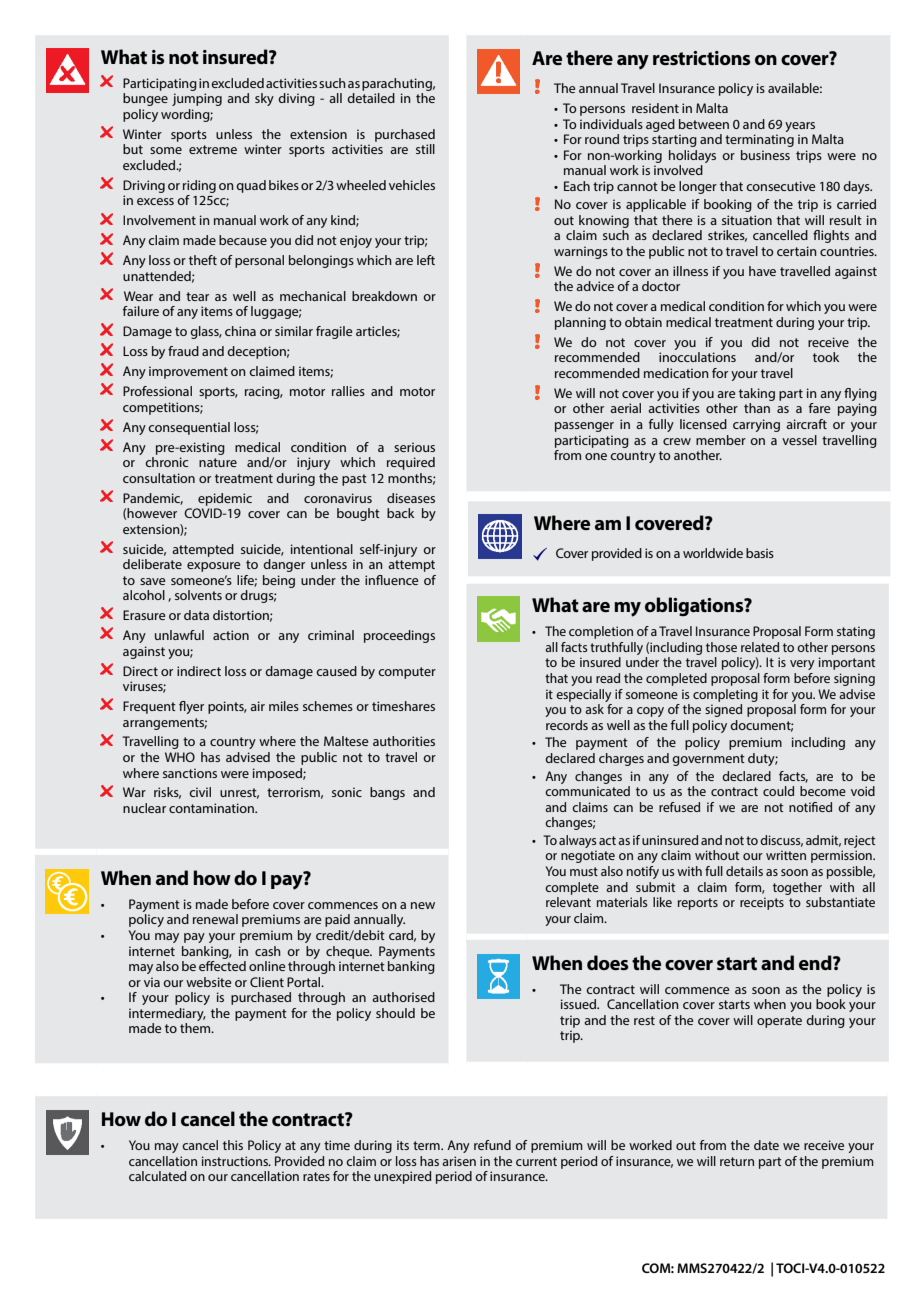  I want to click on refund, so click(492, 1145).
